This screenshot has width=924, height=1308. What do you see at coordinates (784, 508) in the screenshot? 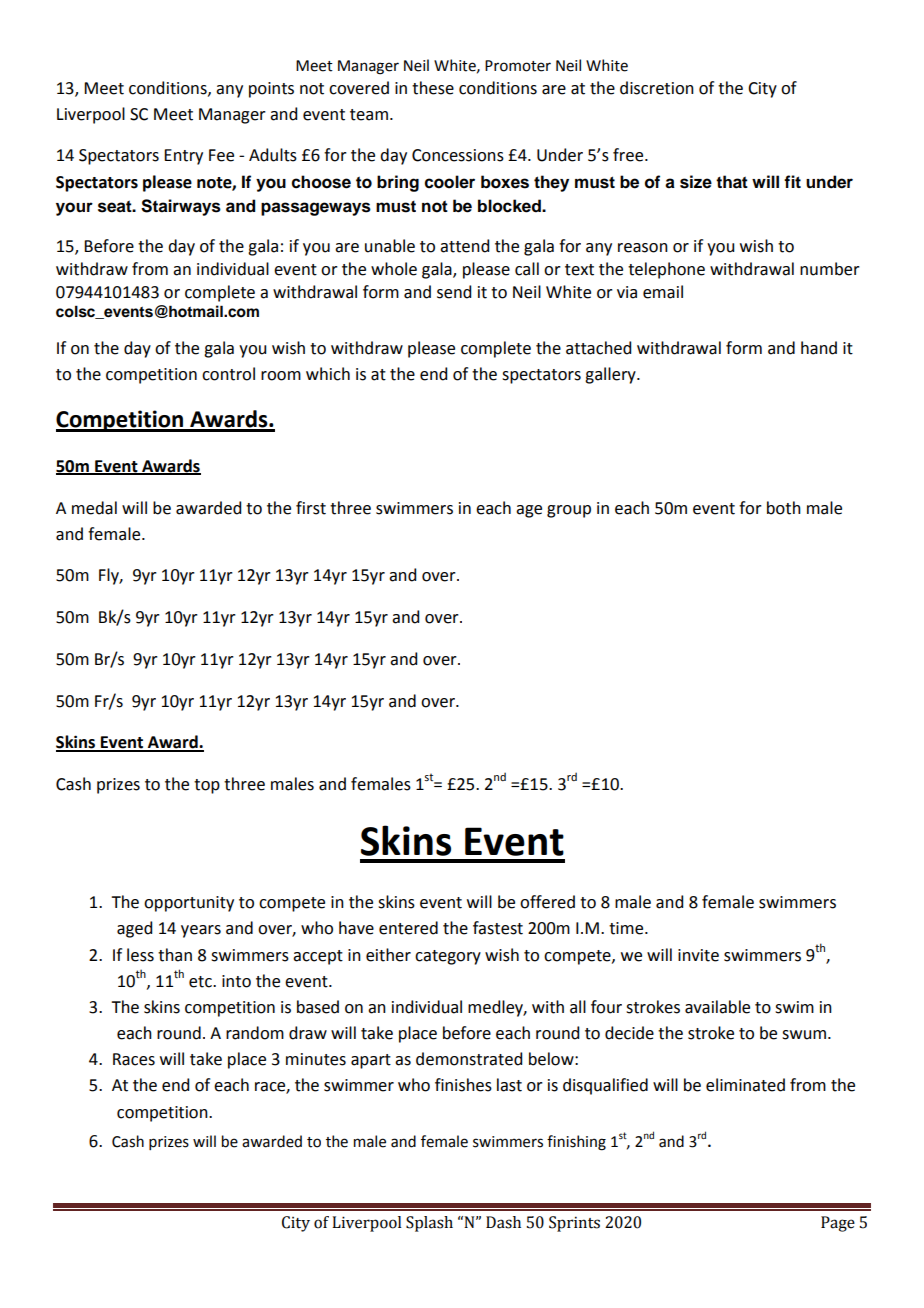
I see `both` at bounding box center [784, 508].
